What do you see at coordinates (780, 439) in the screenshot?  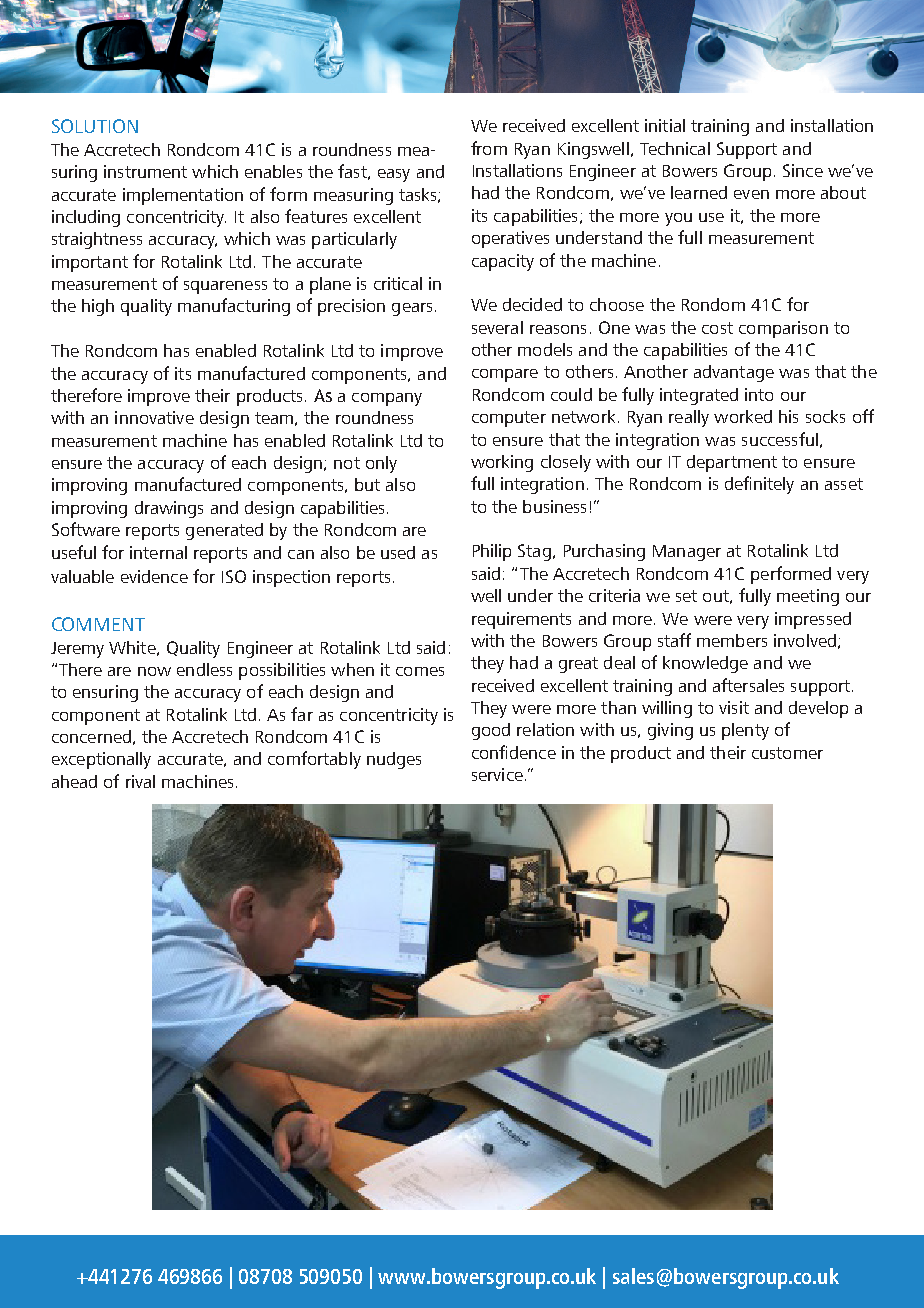 I see `successful` at bounding box center [780, 439].
